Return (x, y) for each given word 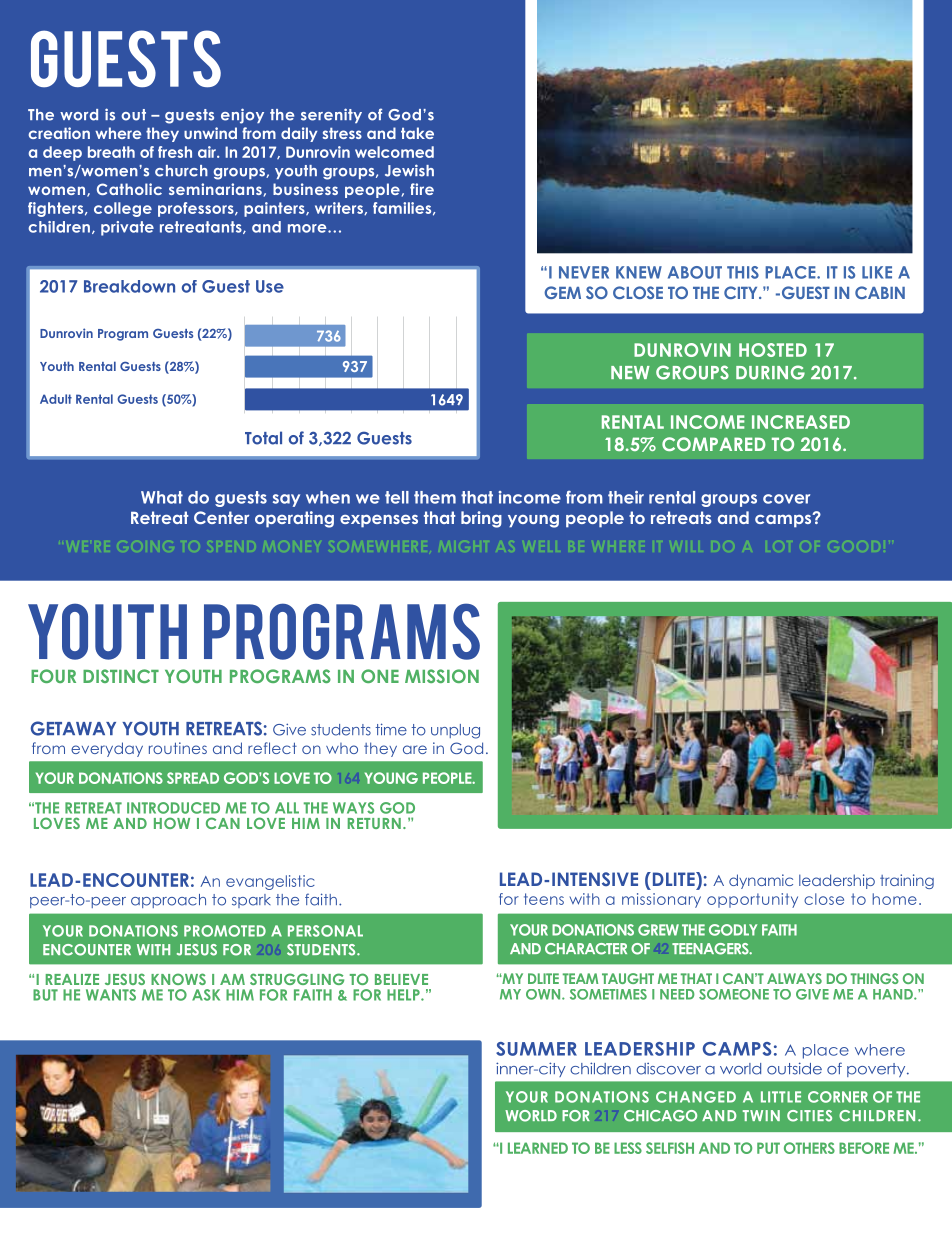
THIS (743, 272)
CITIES (809, 1116)
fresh (175, 152)
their (626, 497)
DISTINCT (121, 676)
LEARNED (538, 1148)
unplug (455, 731)
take (417, 133)
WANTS (111, 995)
